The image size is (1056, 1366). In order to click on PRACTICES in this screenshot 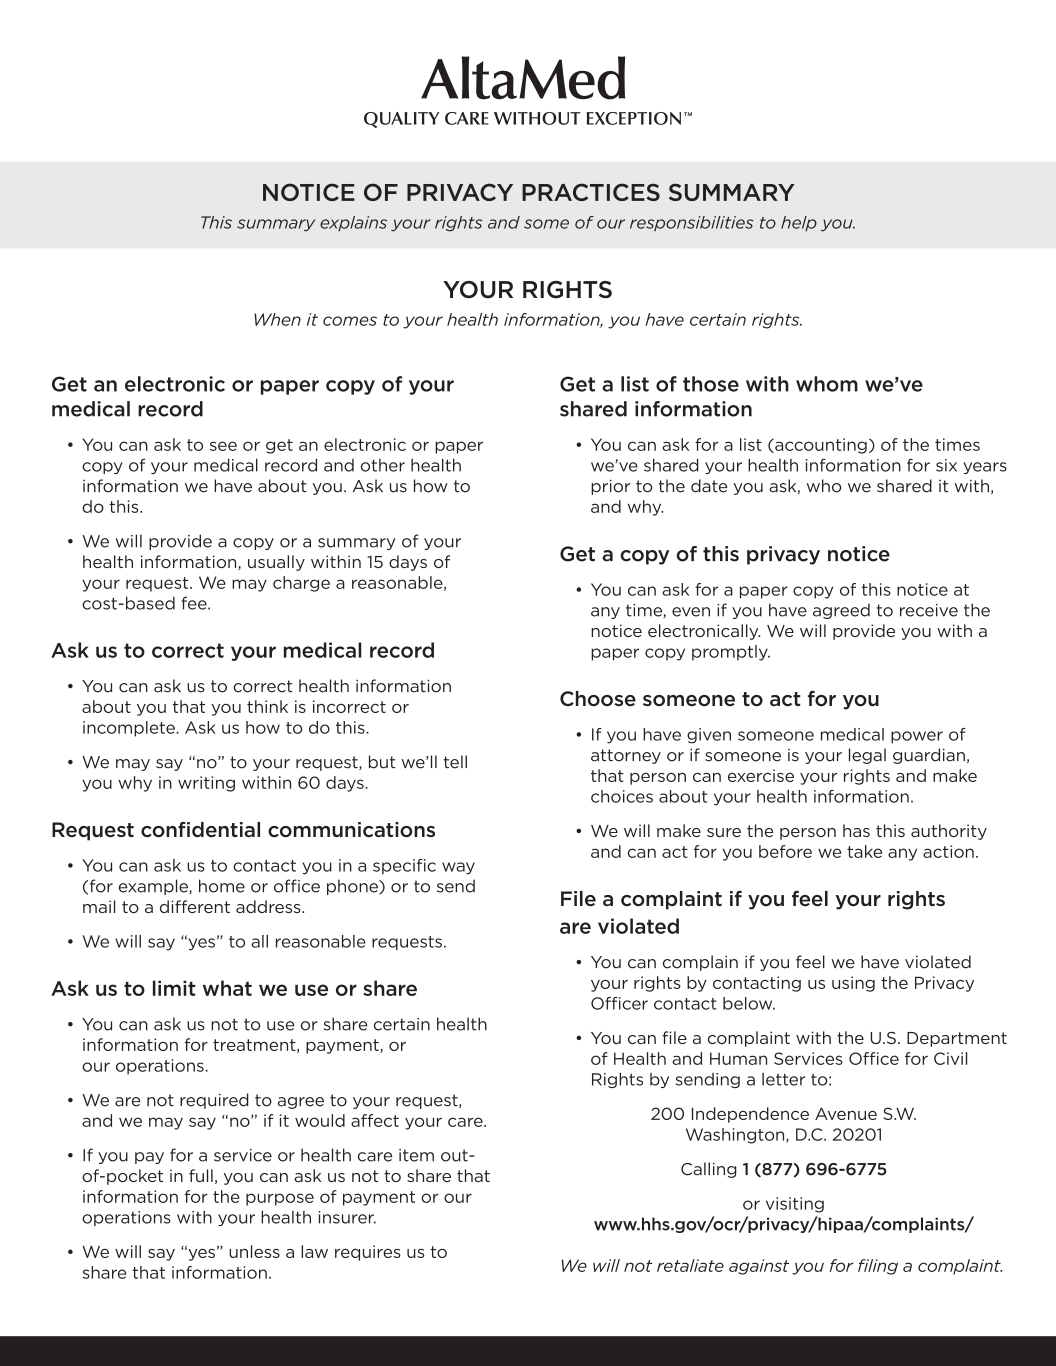, I will do `click(591, 192)`.
